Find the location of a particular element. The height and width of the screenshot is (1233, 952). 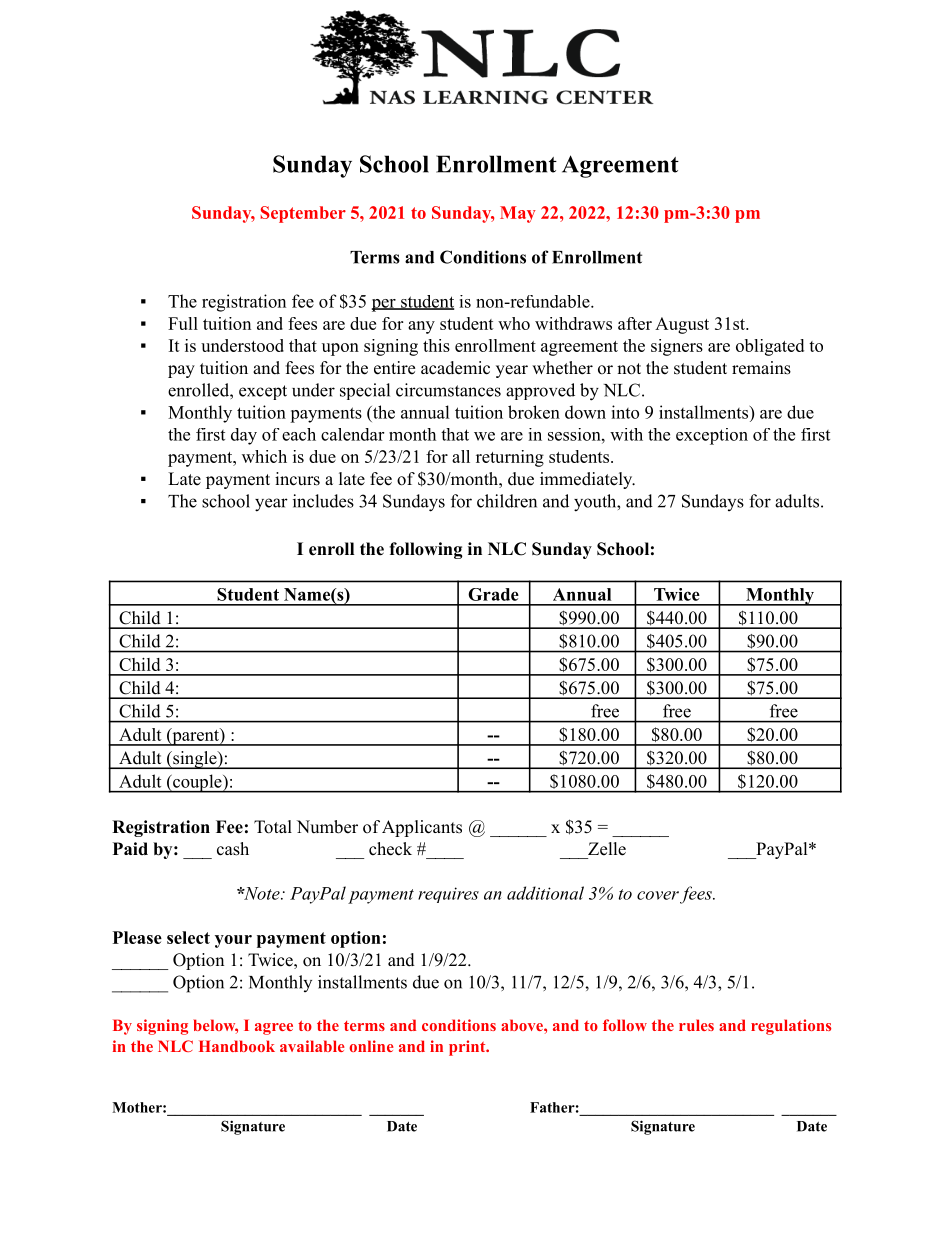

returning is located at coordinates (510, 458).
